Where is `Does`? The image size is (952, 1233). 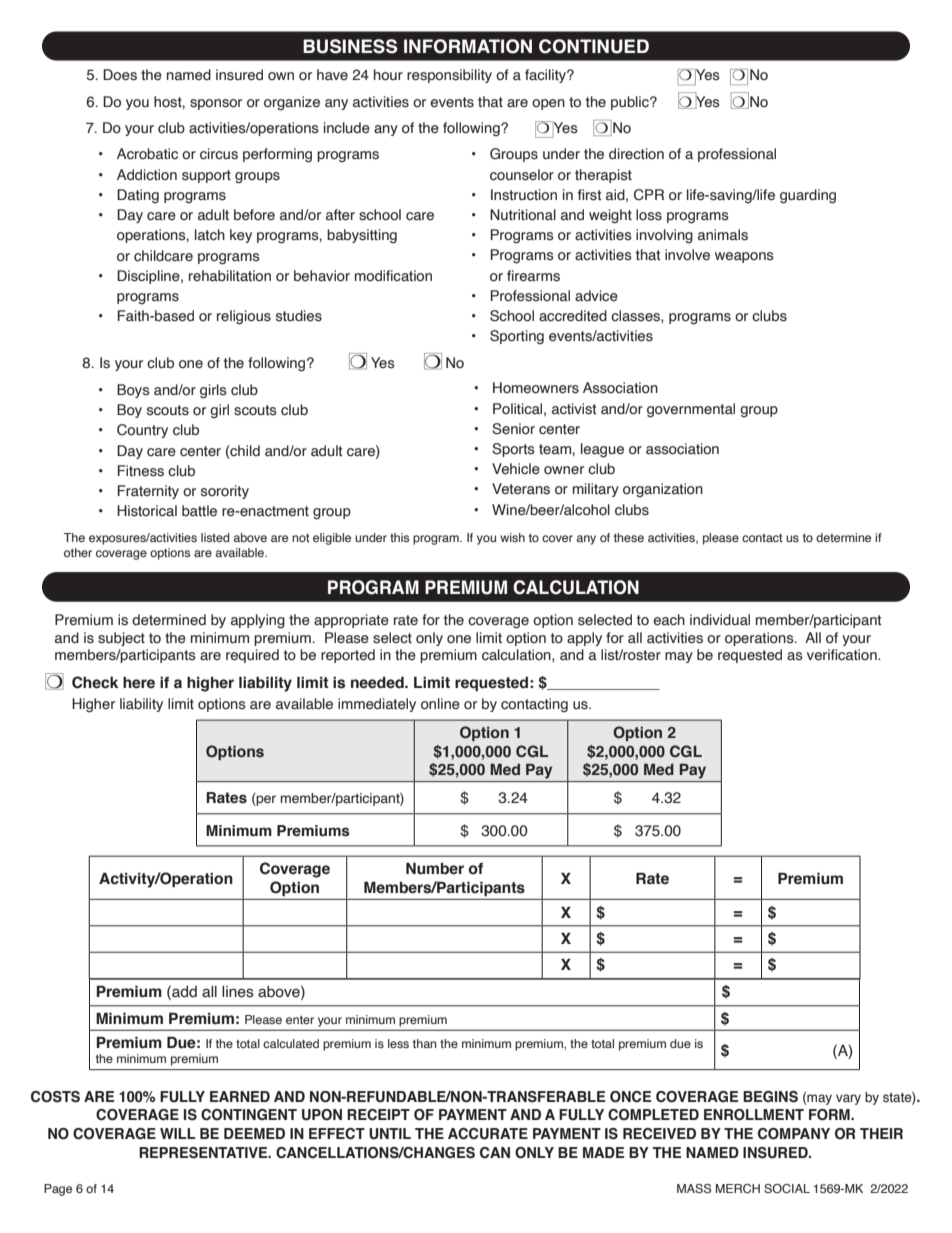 Does is located at coordinates (120, 75).
